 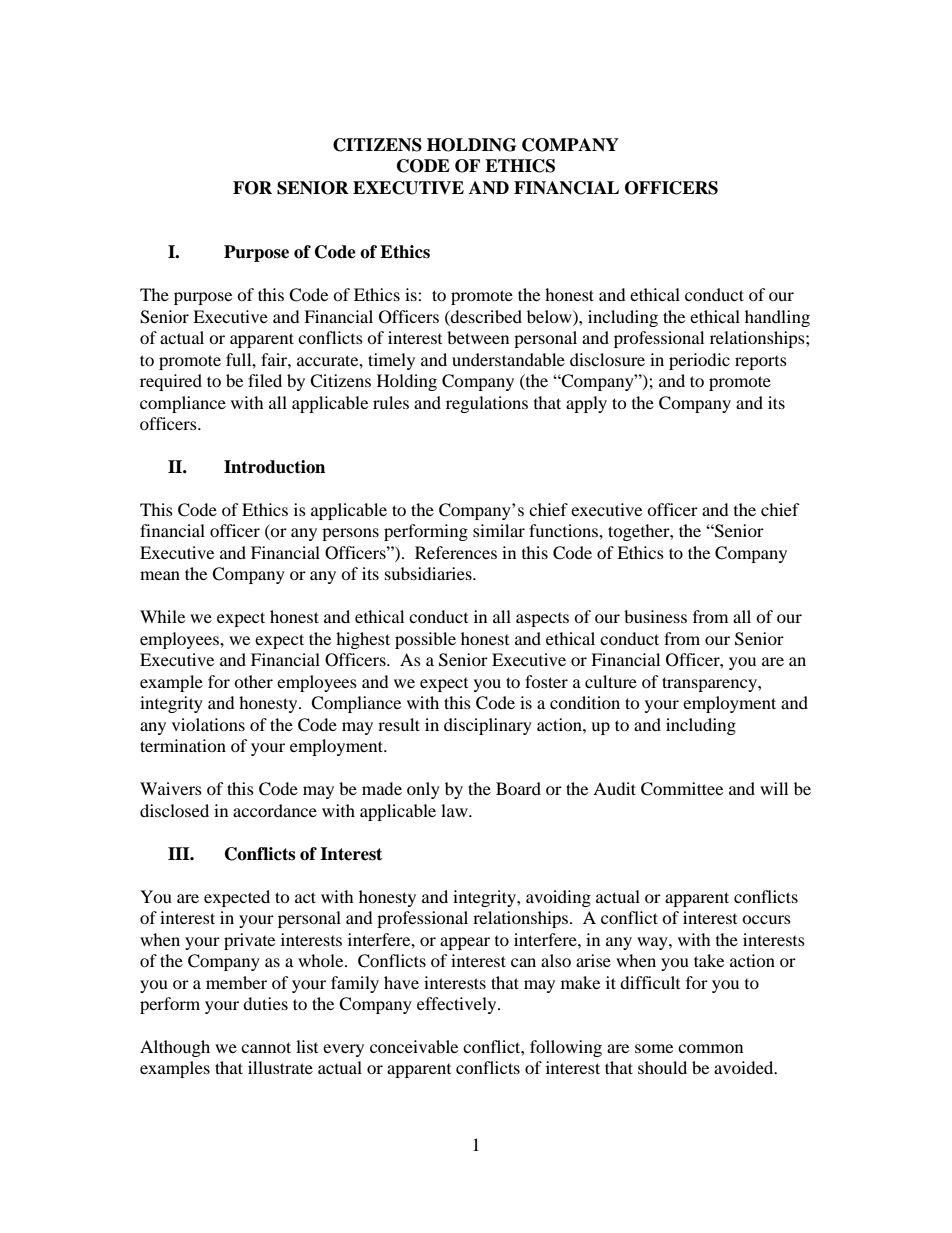 I want to click on filed, so click(x=265, y=380).
